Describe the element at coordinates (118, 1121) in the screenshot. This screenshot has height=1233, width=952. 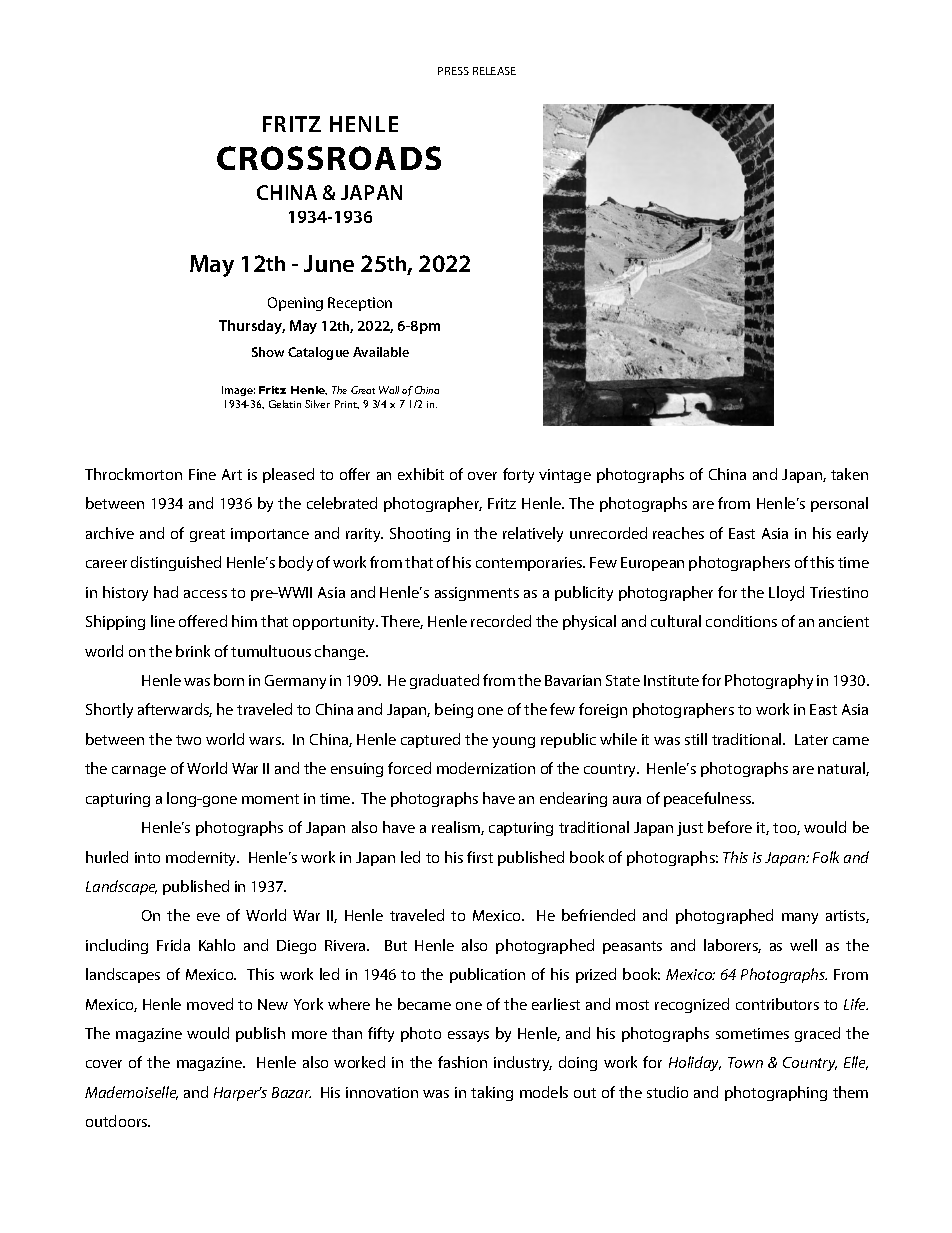
I see `outdoors` at that location.
